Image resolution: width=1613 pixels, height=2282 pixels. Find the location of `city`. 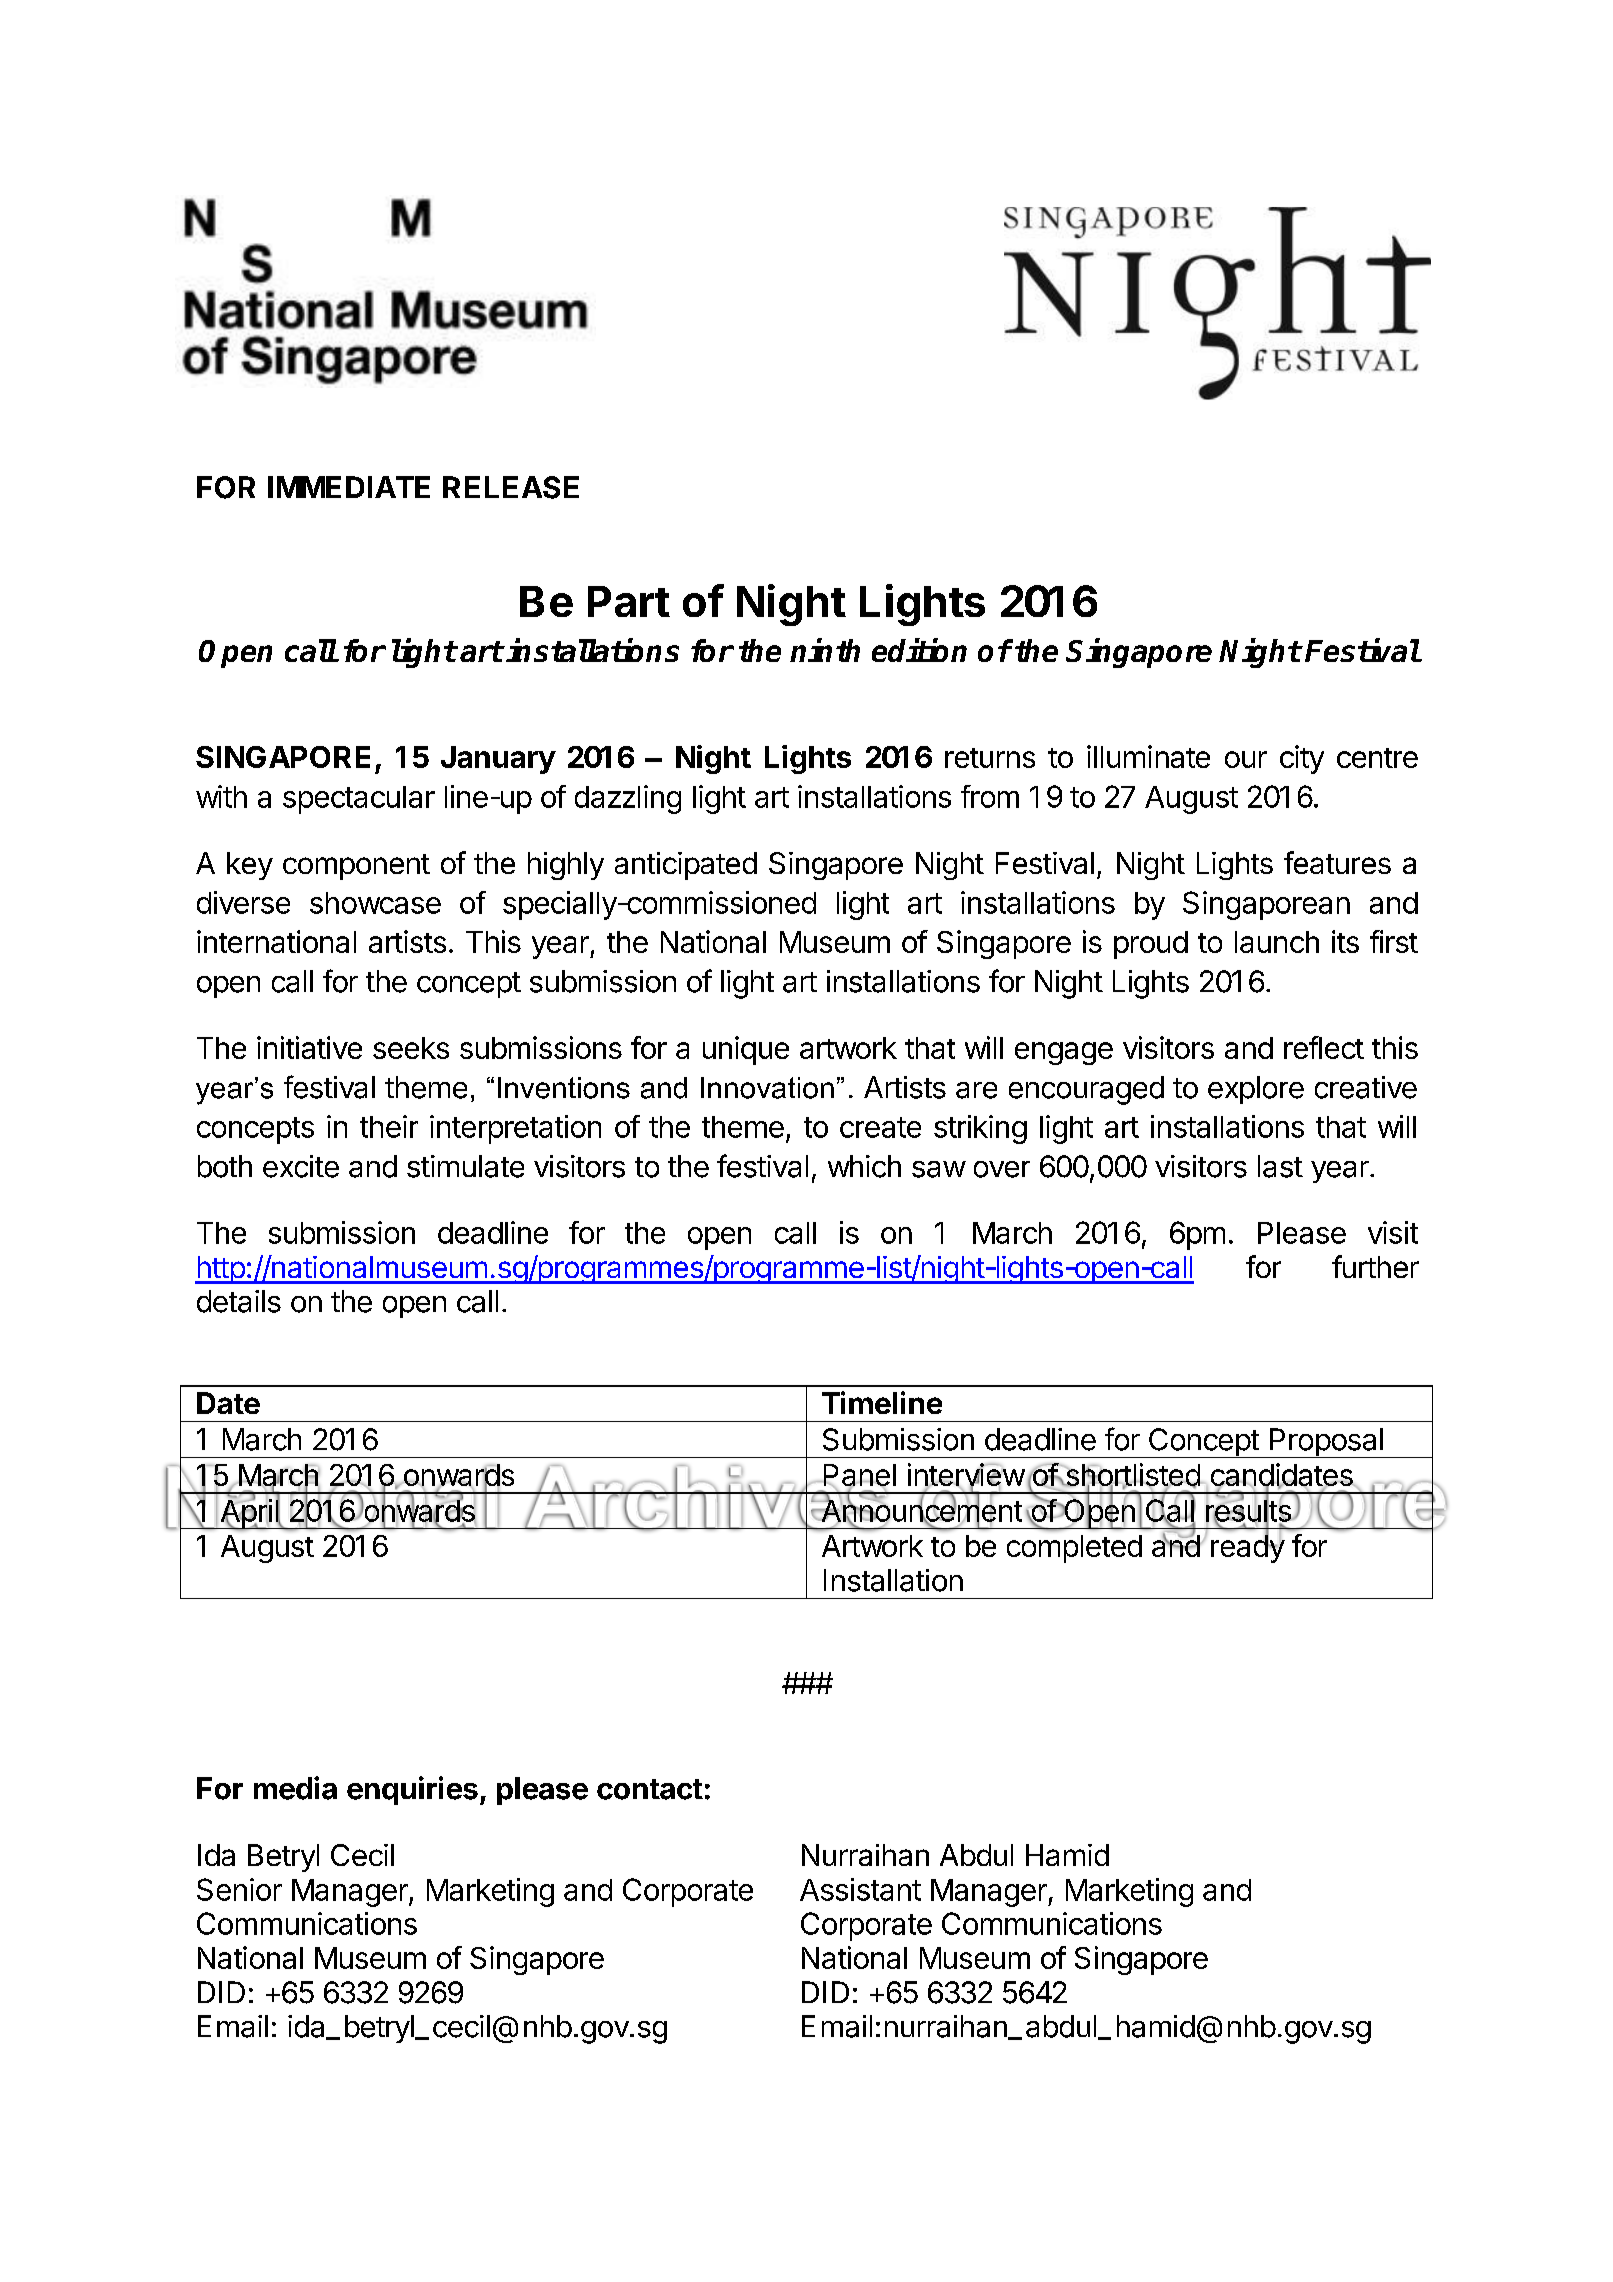

city is located at coordinates (1302, 759).
